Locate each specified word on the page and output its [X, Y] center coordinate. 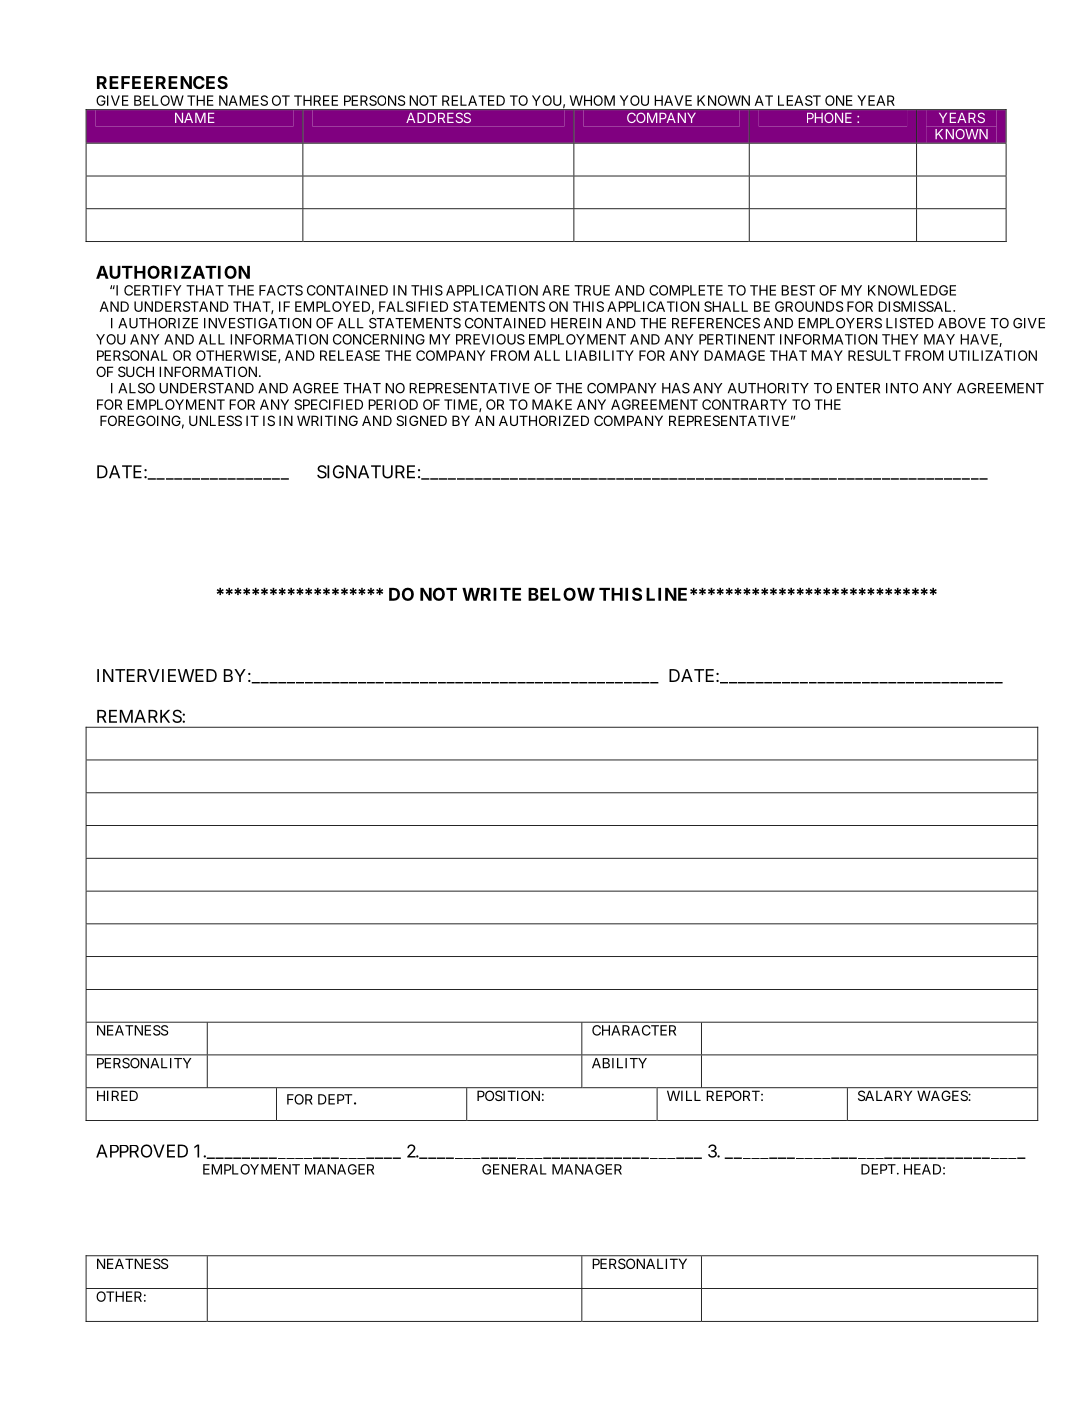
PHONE [829, 117]
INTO [902, 388]
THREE [316, 100]
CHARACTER [634, 1030]
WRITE [491, 594]
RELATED [473, 100]
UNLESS [215, 420]
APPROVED [142, 1151]
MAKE [552, 404]
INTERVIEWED [157, 675]
